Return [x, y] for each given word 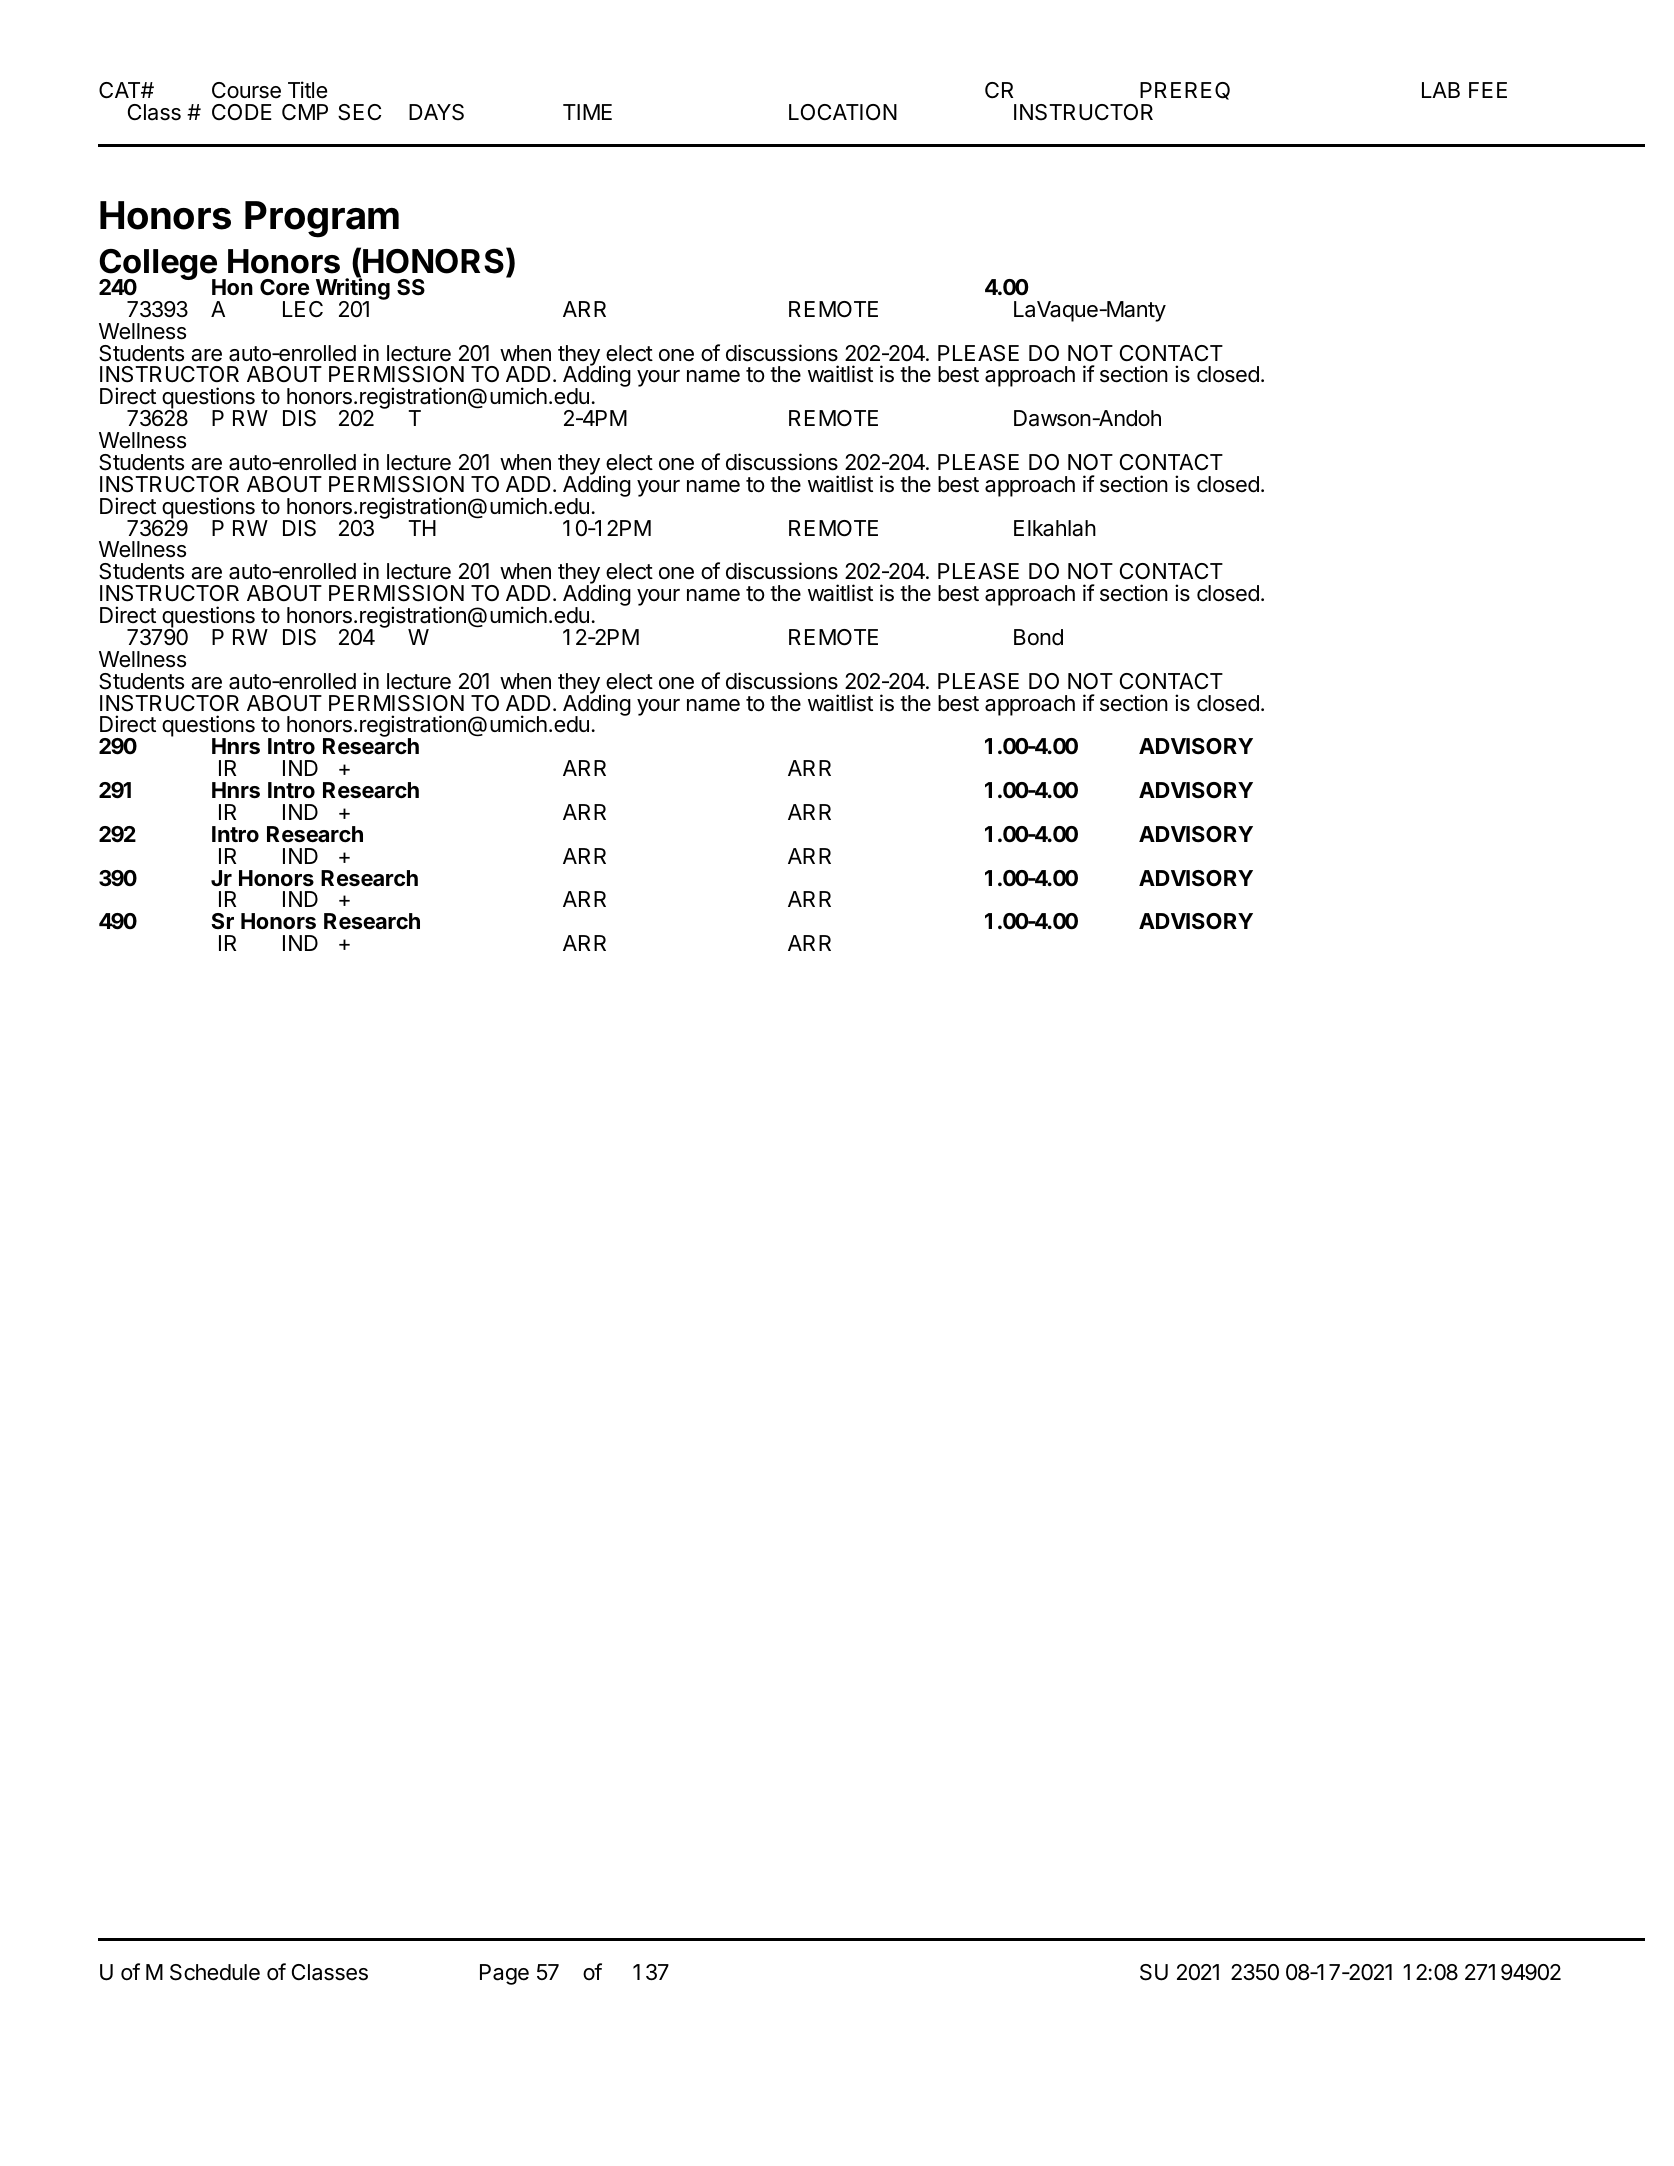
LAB [1441, 90]
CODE [242, 112]
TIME [587, 112]
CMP [305, 112]
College [158, 266]
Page [504, 1974]
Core [284, 287]
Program [322, 219]
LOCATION [843, 112]
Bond [1038, 637]
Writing [351, 290]
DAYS [436, 112]
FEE [1488, 90]
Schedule [215, 1972]
